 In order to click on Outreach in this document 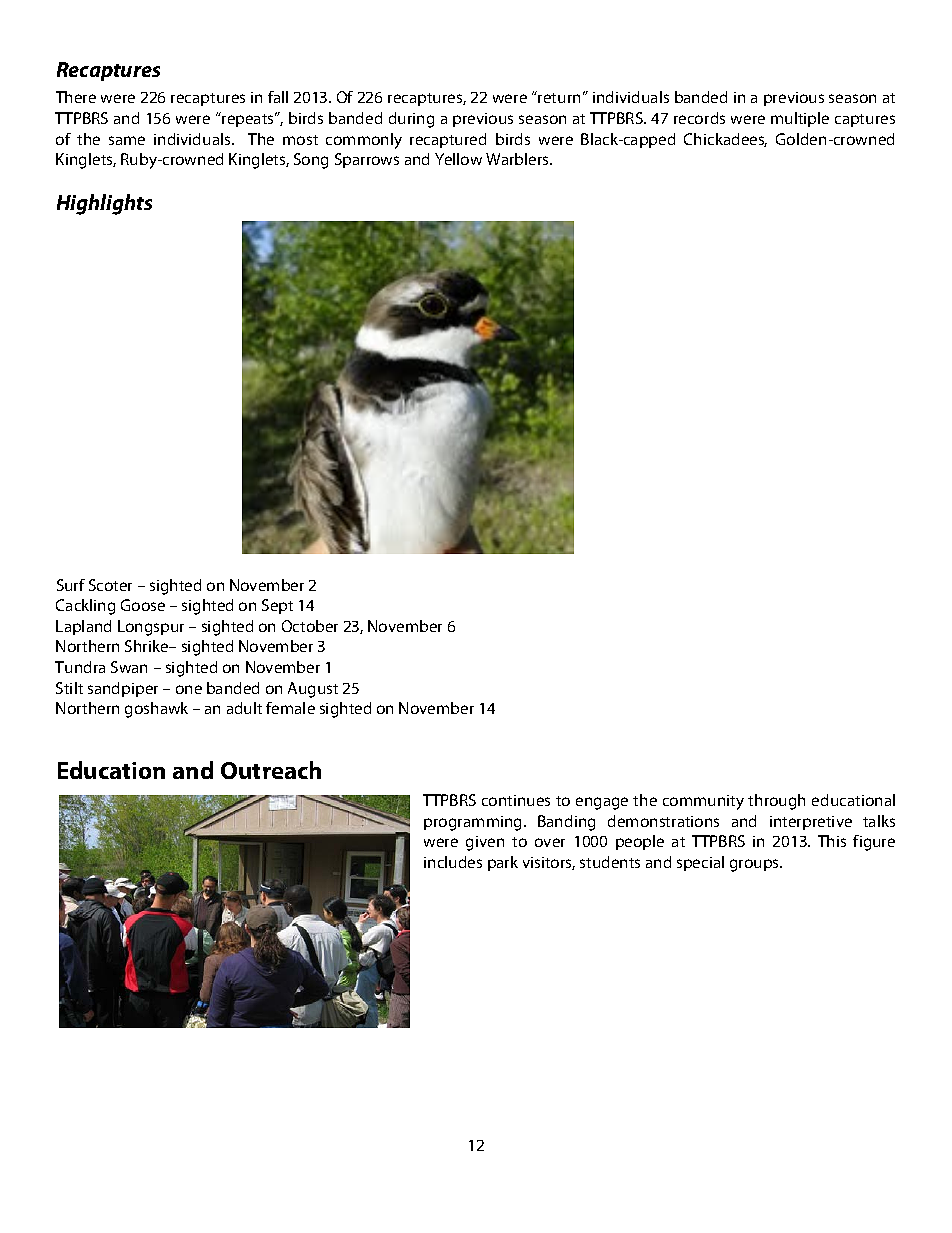, I will do `click(271, 770)`.
